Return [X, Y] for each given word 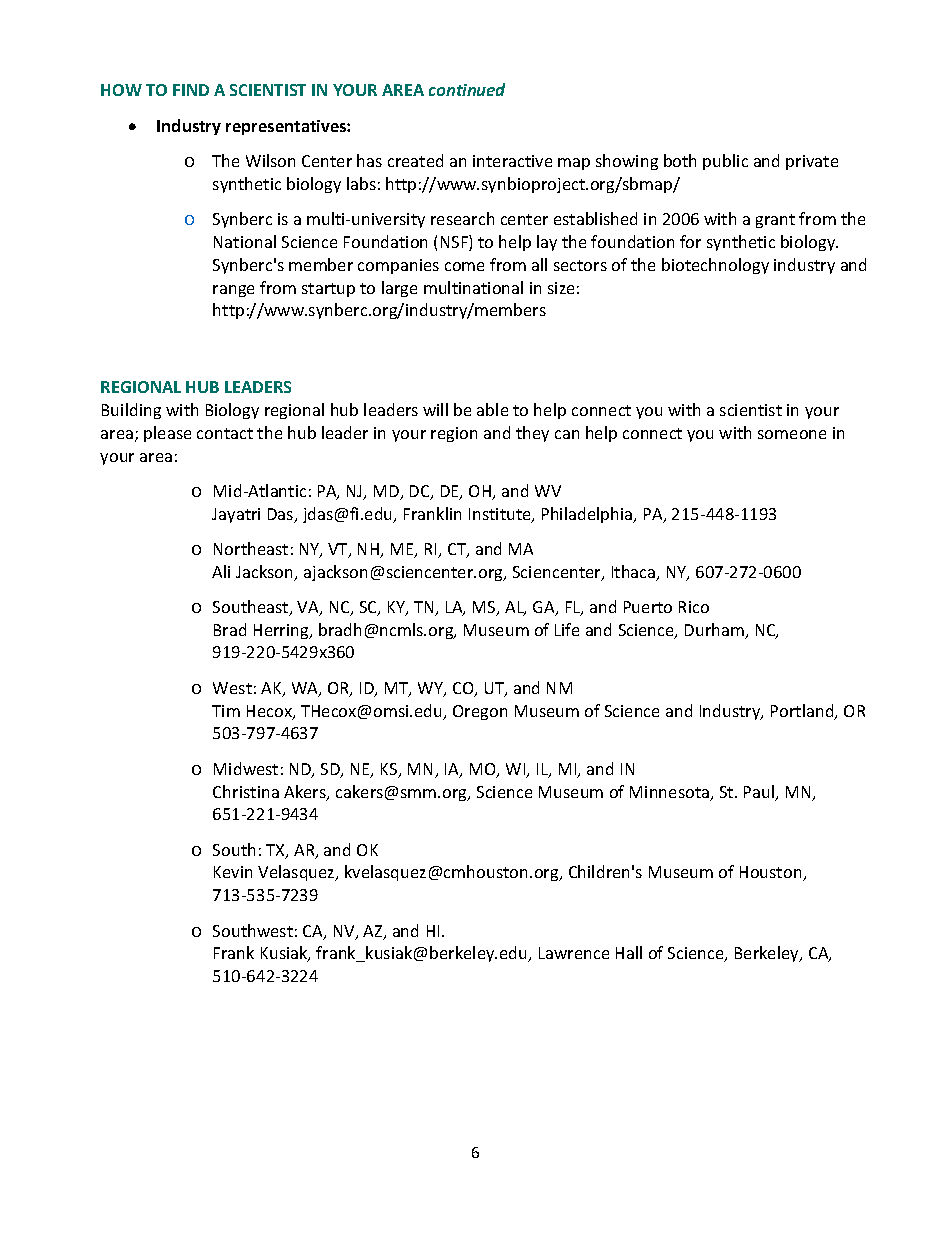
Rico [694, 607]
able [492, 409]
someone [792, 434]
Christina [246, 791]
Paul [760, 793]
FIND [191, 90]
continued [467, 89]
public [725, 162]
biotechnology [715, 266]
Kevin [233, 872]
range [233, 291]
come [464, 266]
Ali [221, 571]
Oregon [480, 712]
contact [225, 433]
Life [567, 629]
